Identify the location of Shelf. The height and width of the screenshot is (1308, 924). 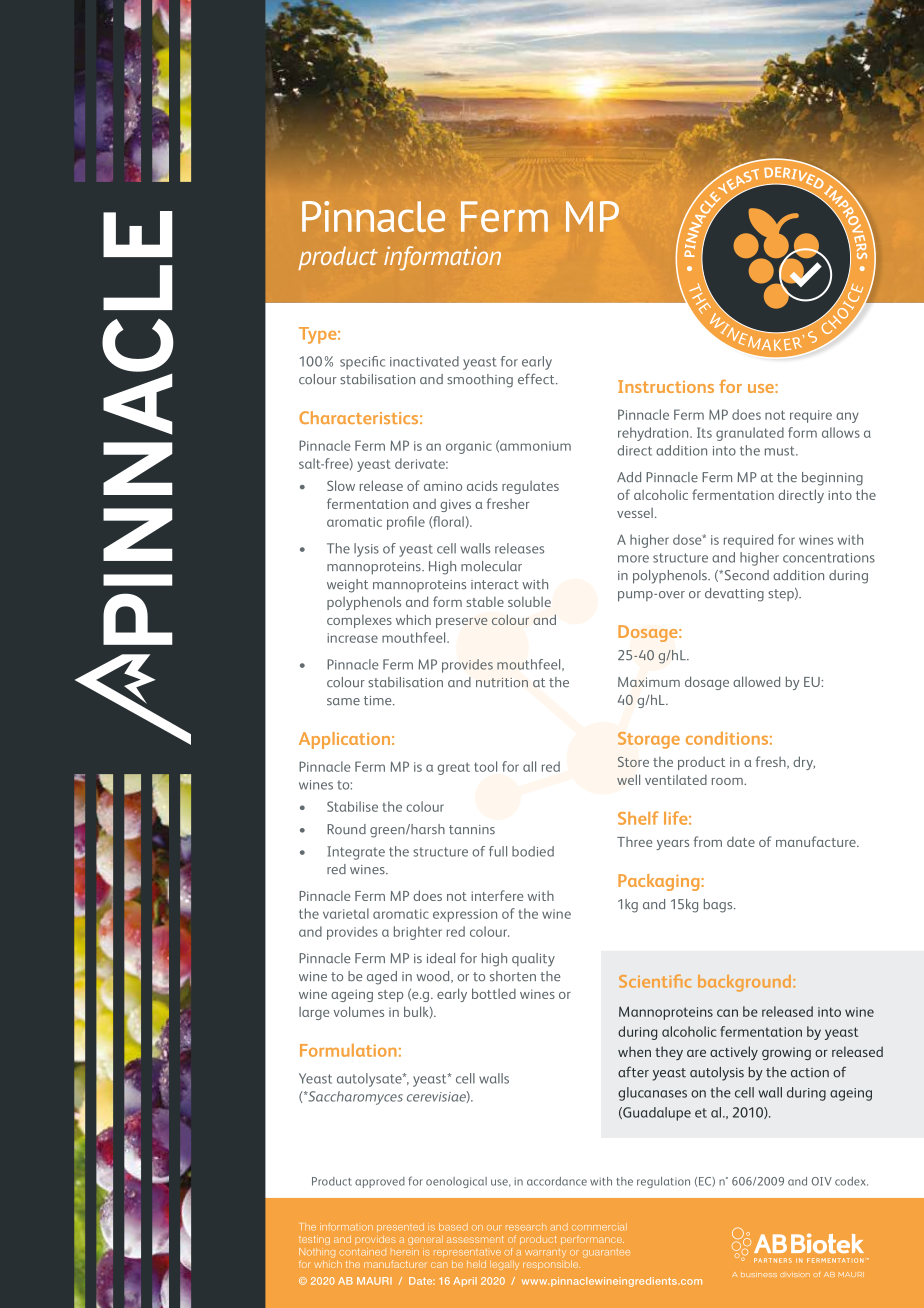
(638, 818).
